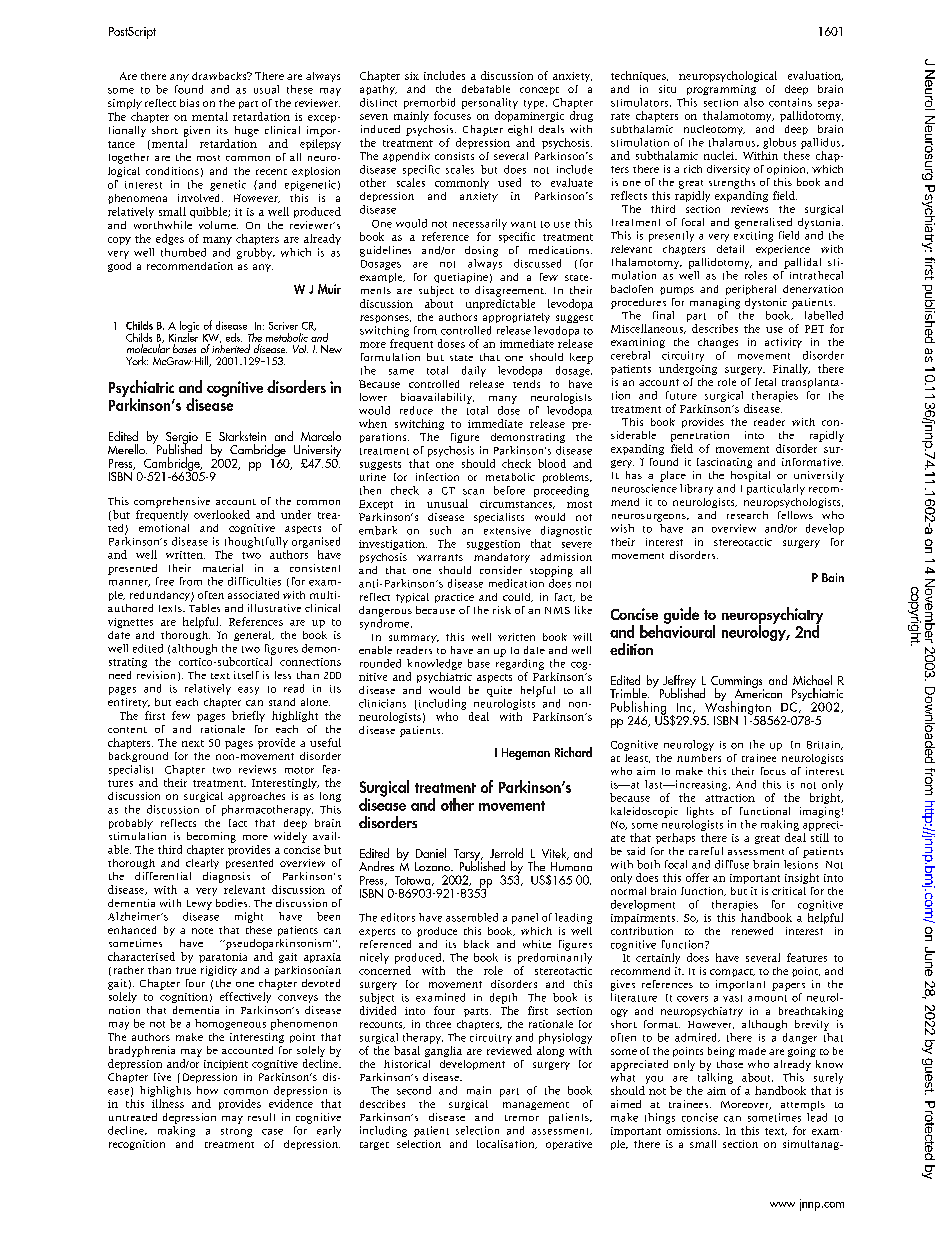 Image resolution: width=952 pixels, height=1236 pixels. What do you see at coordinates (253, 595) in the document?
I see `associated` at bounding box center [253, 595].
